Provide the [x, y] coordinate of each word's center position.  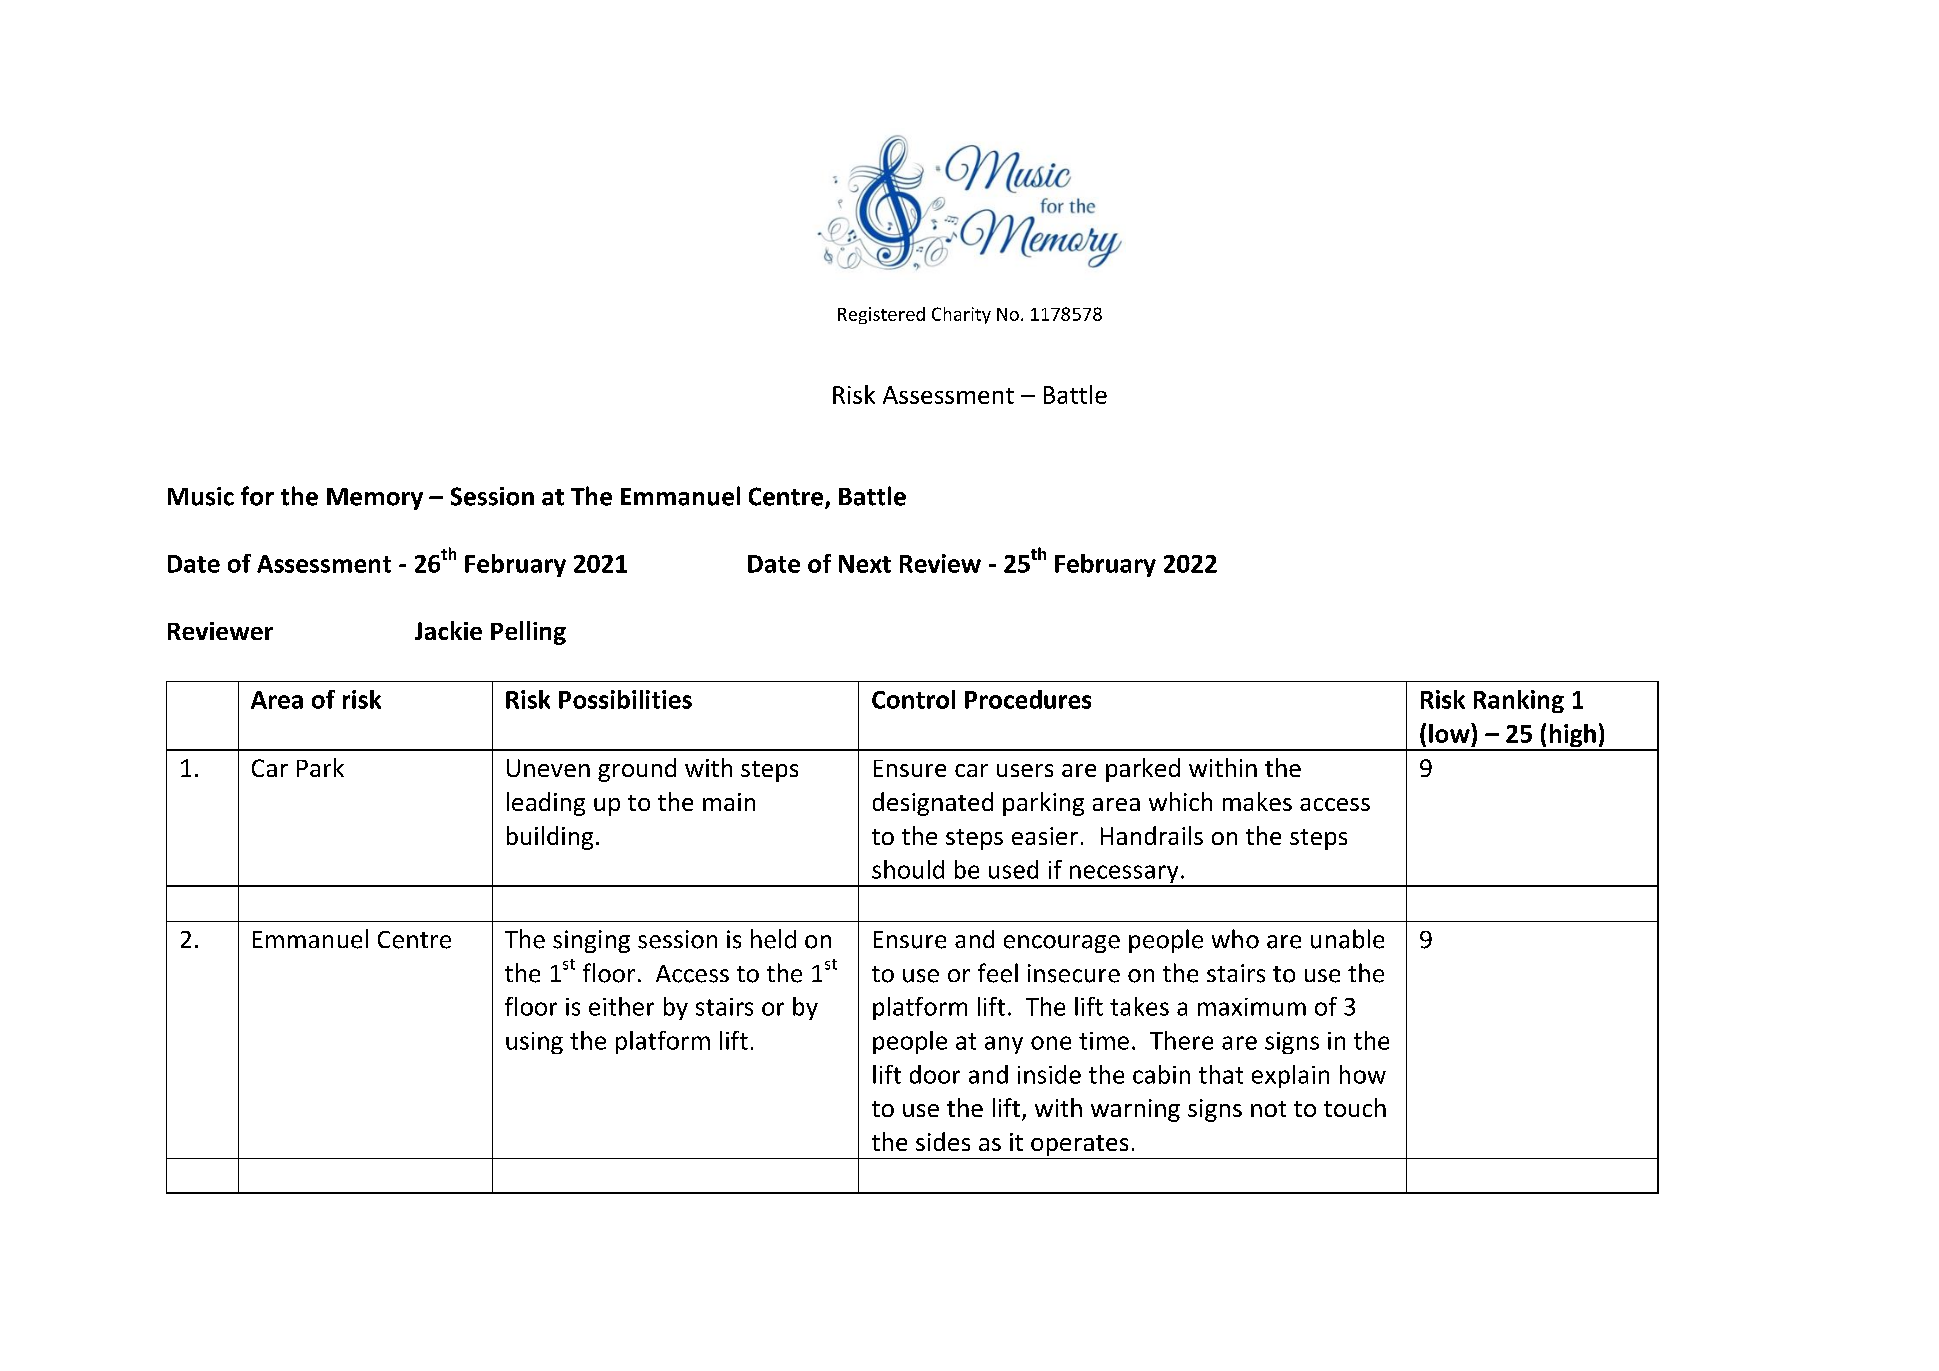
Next [865, 564]
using [534, 1043]
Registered [881, 315]
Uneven [548, 768]
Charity [961, 315]
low [1450, 733]
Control [913, 699]
